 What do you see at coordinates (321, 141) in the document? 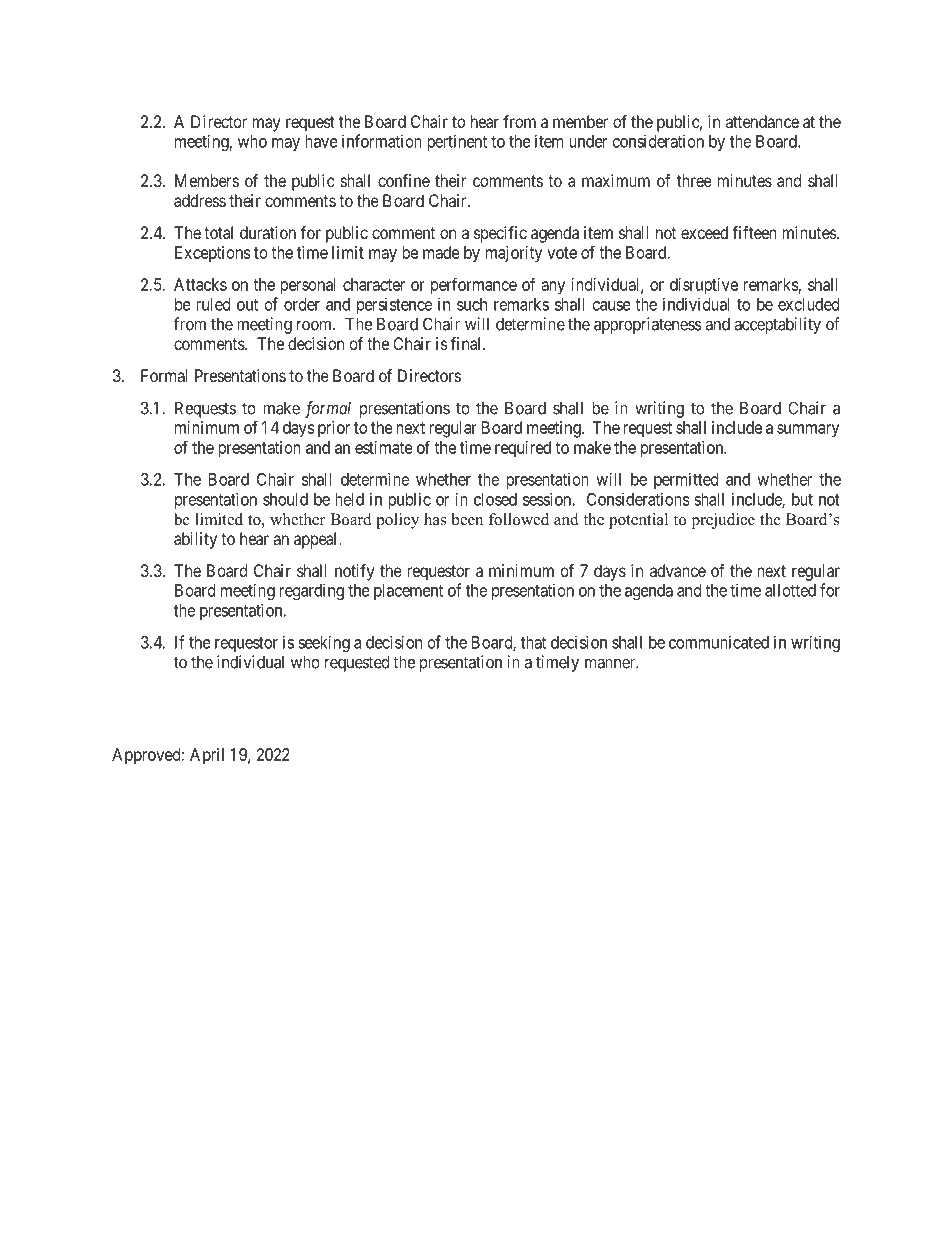
I see `have` at bounding box center [321, 141].
